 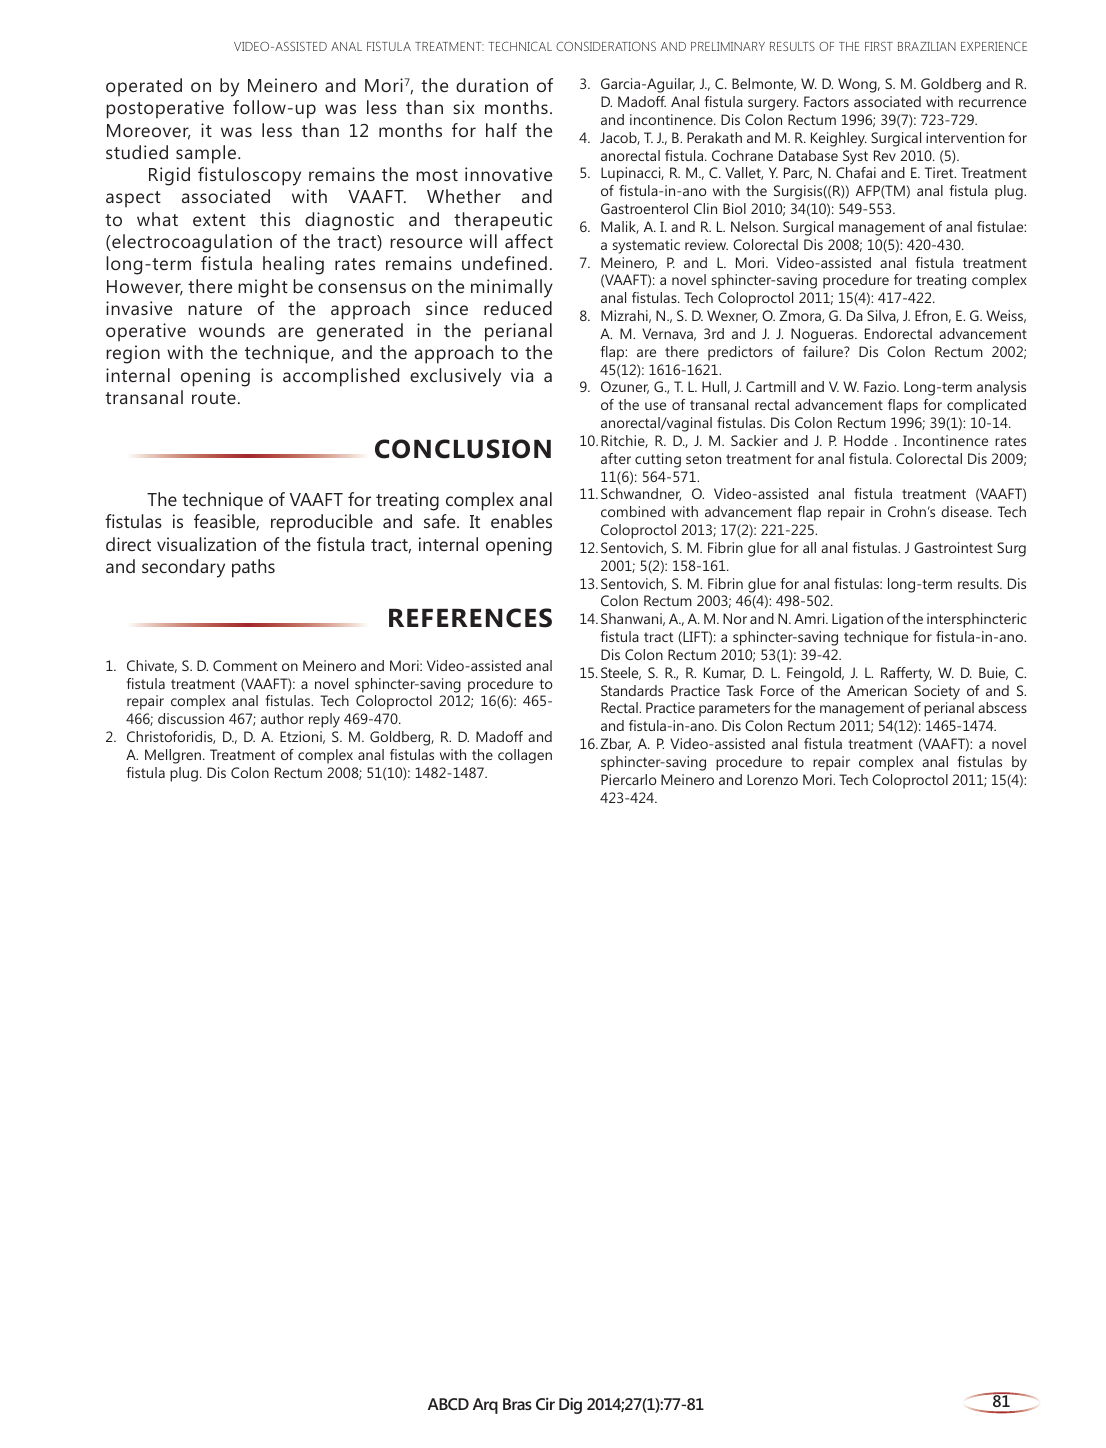 I want to click on Dig, so click(x=570, y=1406).
